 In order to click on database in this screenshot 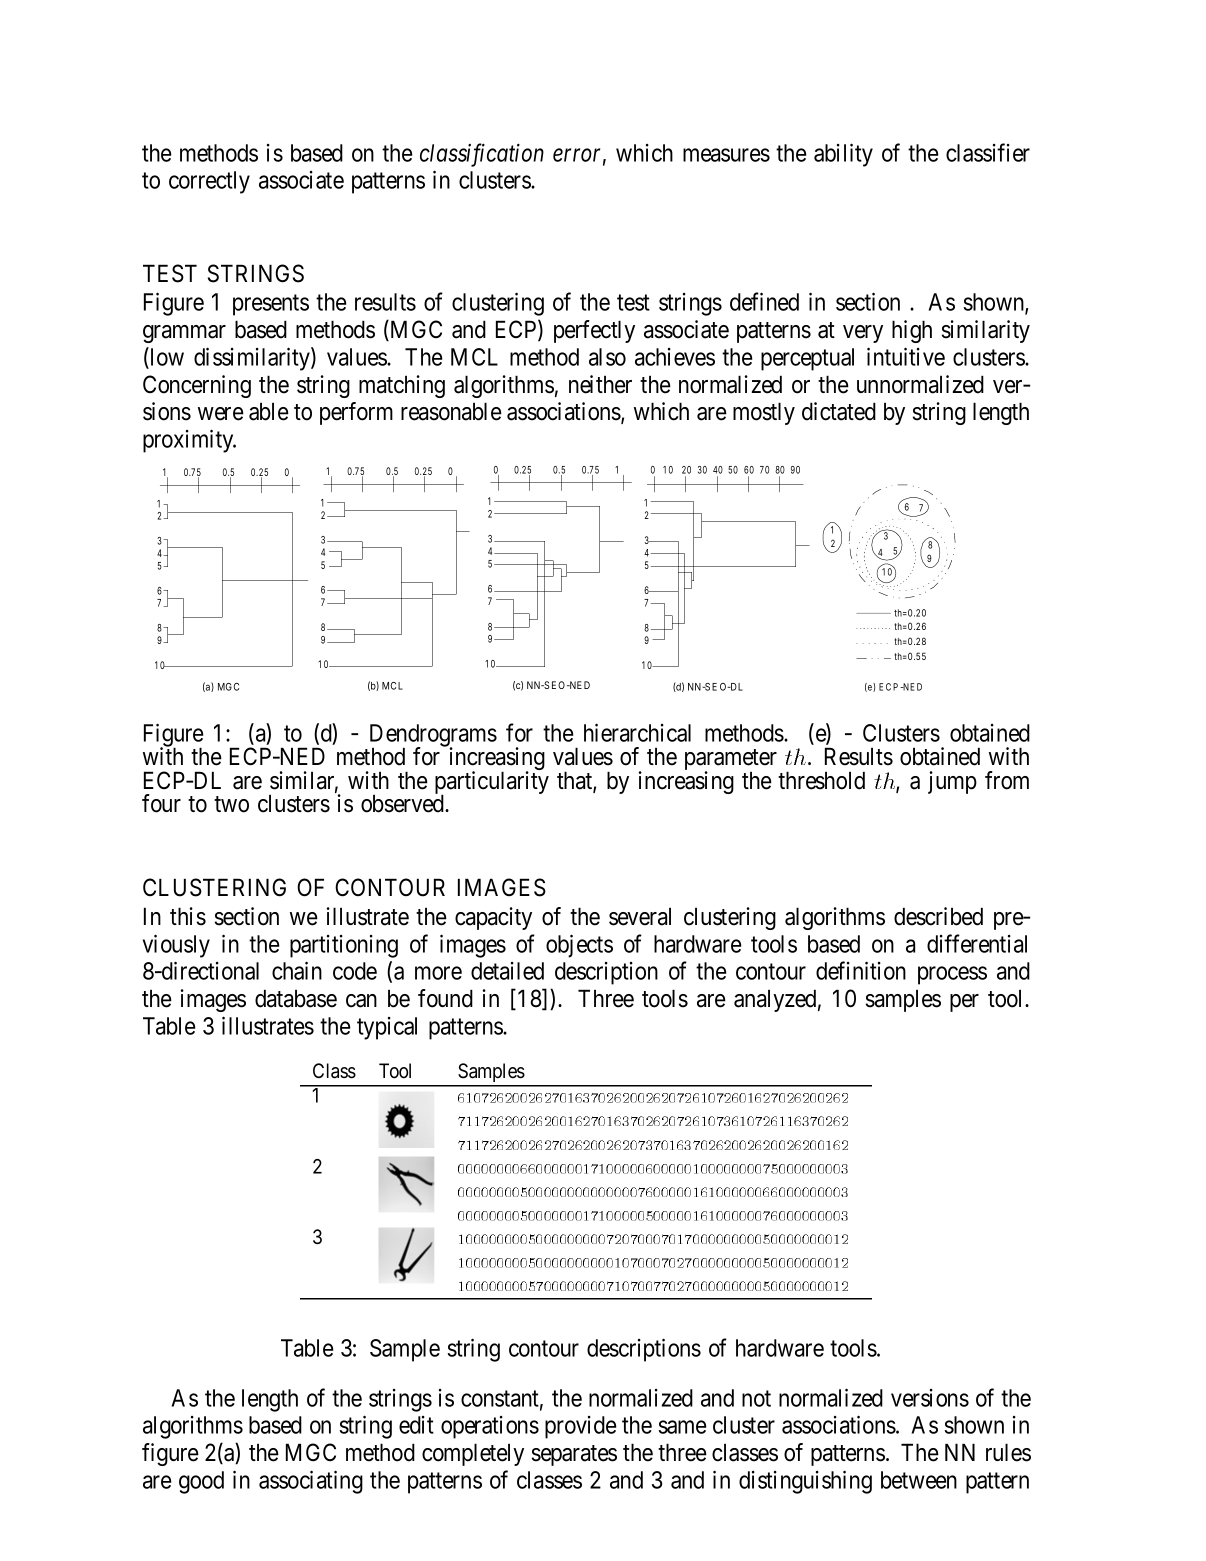, I will do `click(296, 998)`.
